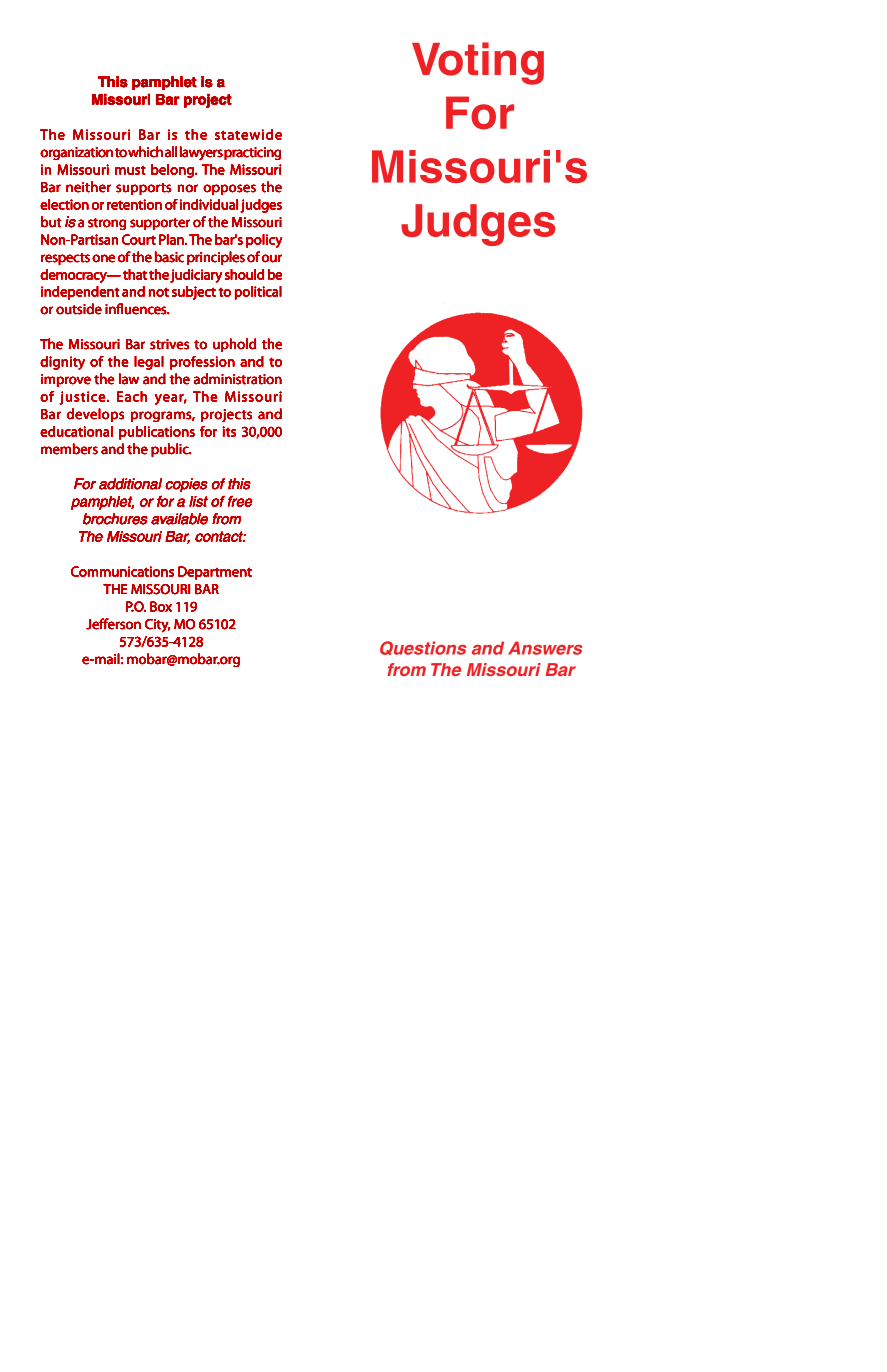 Image resolution: width=887 pixels, height=1372 pixels. What do you see at coordinates (113, 624) in the page?
I see `Jefferson` at bounding box center [113, 624].
